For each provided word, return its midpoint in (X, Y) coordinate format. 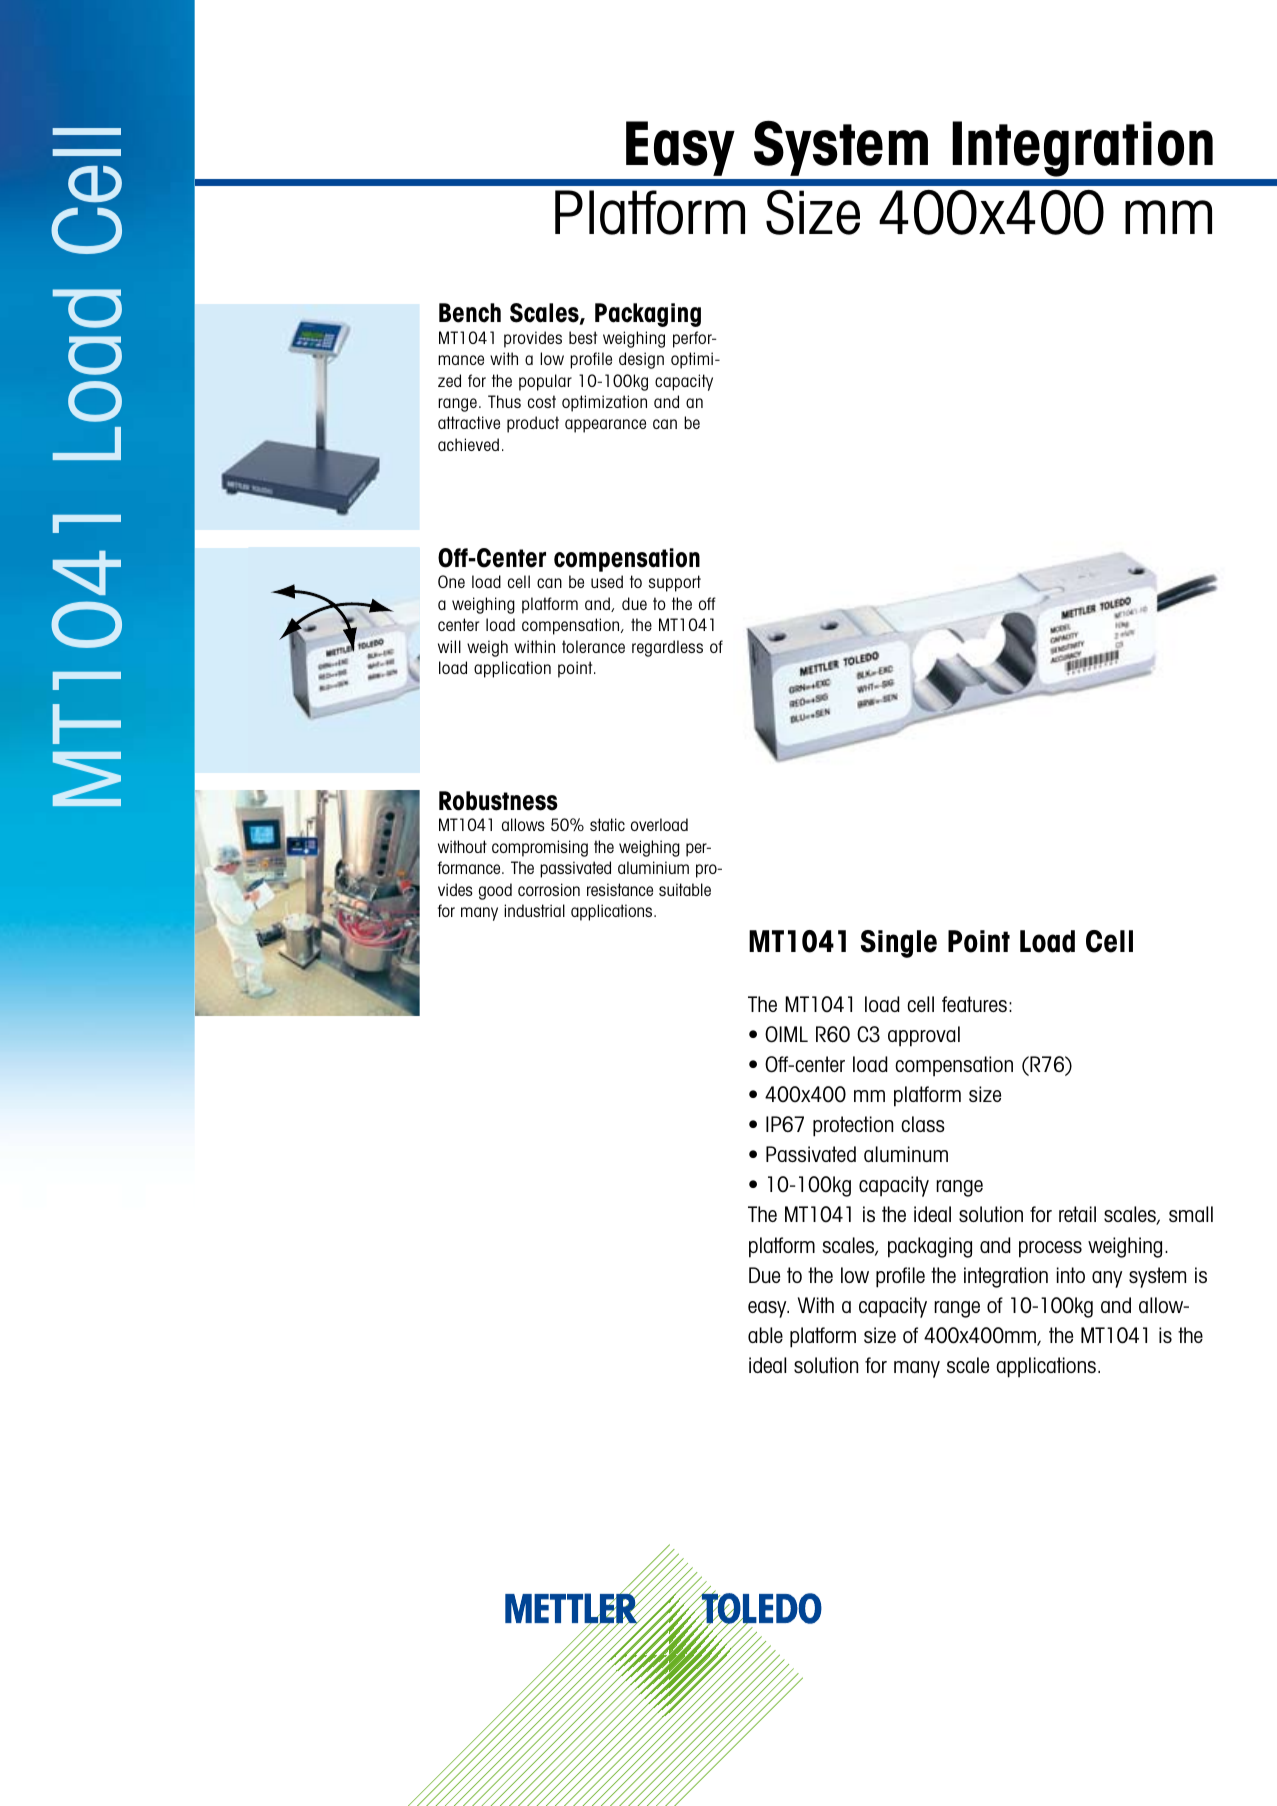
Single (899, 944)
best (583, 337)
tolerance (593, 646)
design (641, 360)
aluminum (906, 1154)
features (974, 1004)
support (675, 583)
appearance (605, 426)
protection (853, 1126)
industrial (534, 910)
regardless (667, 648)
